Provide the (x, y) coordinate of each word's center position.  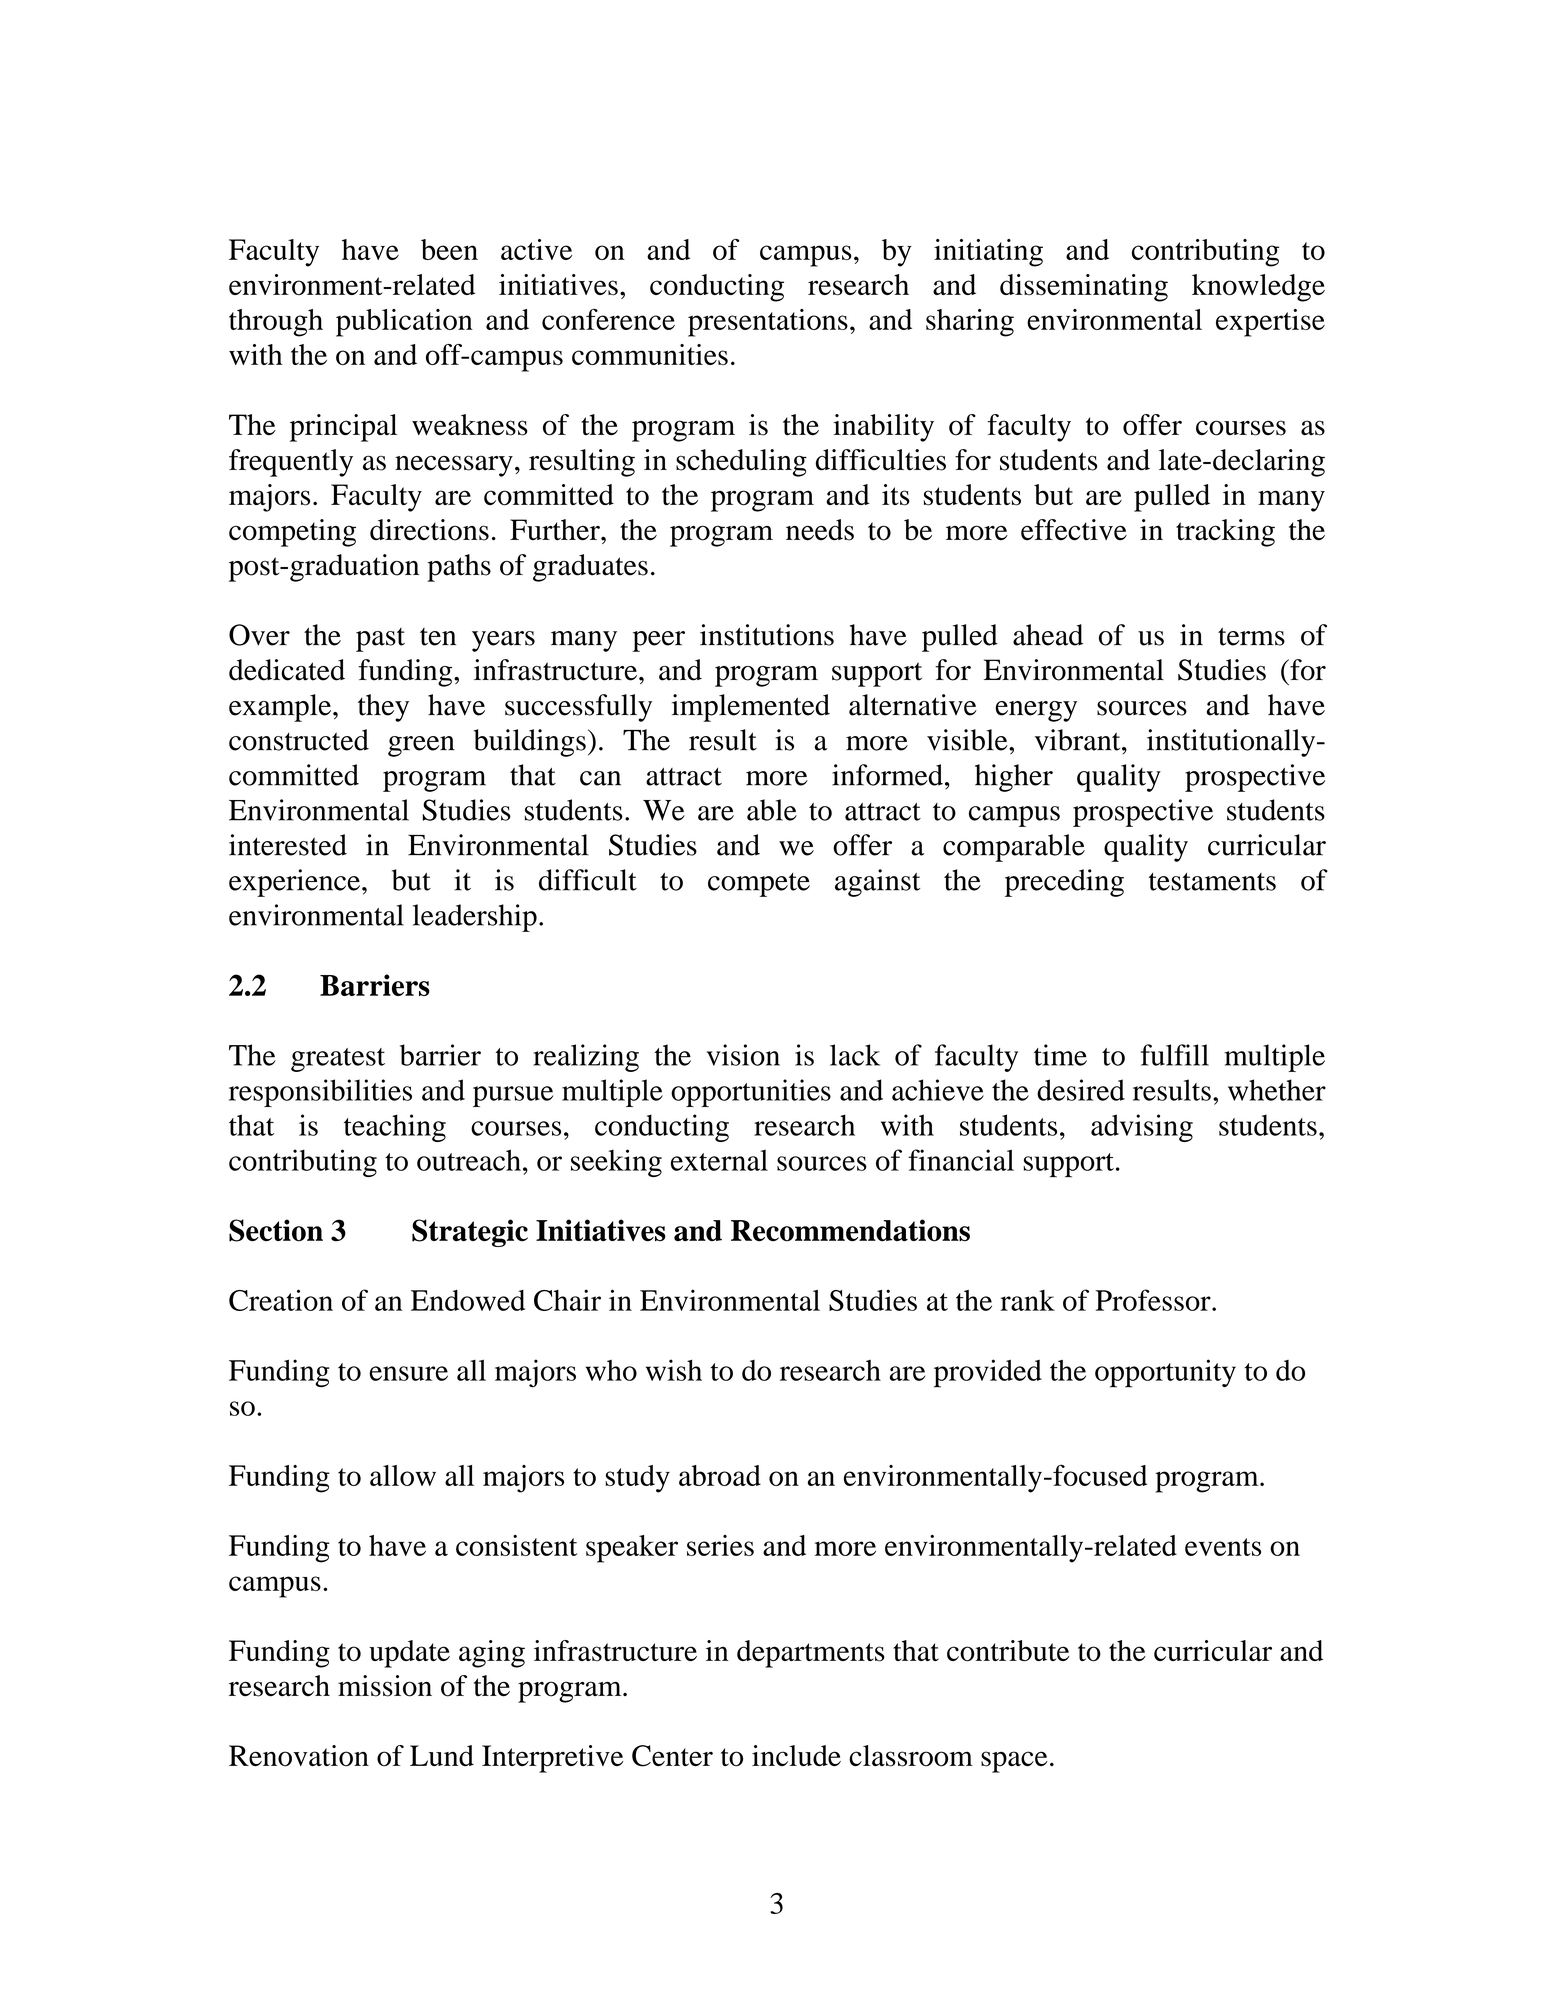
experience (294, 883)
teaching (395, 1128)
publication (404, 323)
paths (459, 568)
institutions (767, 635)
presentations (768, 323)
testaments (1212, 882)
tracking (1225, 533)
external (719, 1160)
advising (1142, 1128)
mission (385, 1686)
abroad (720, 1475)
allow (403, 1475)
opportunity (1165, 1373)
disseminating (1084, 288)
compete (759, 885)
